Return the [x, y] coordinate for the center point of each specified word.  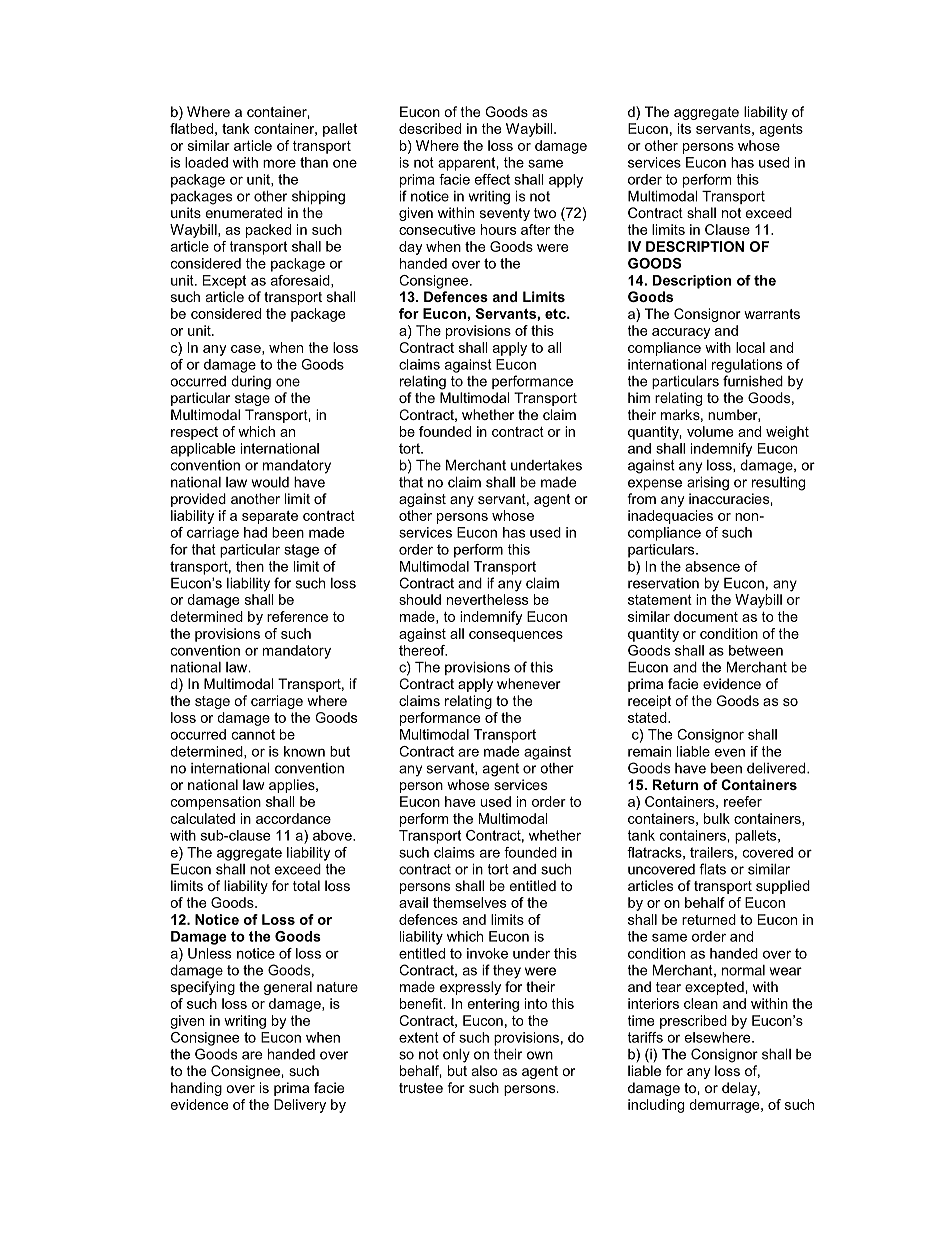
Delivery [300, 1106]
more [279, 163]
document [706, 616]
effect [492, 179]
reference [297, 616]
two [545, 213]
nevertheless [487, 599]
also [485, 1070]
